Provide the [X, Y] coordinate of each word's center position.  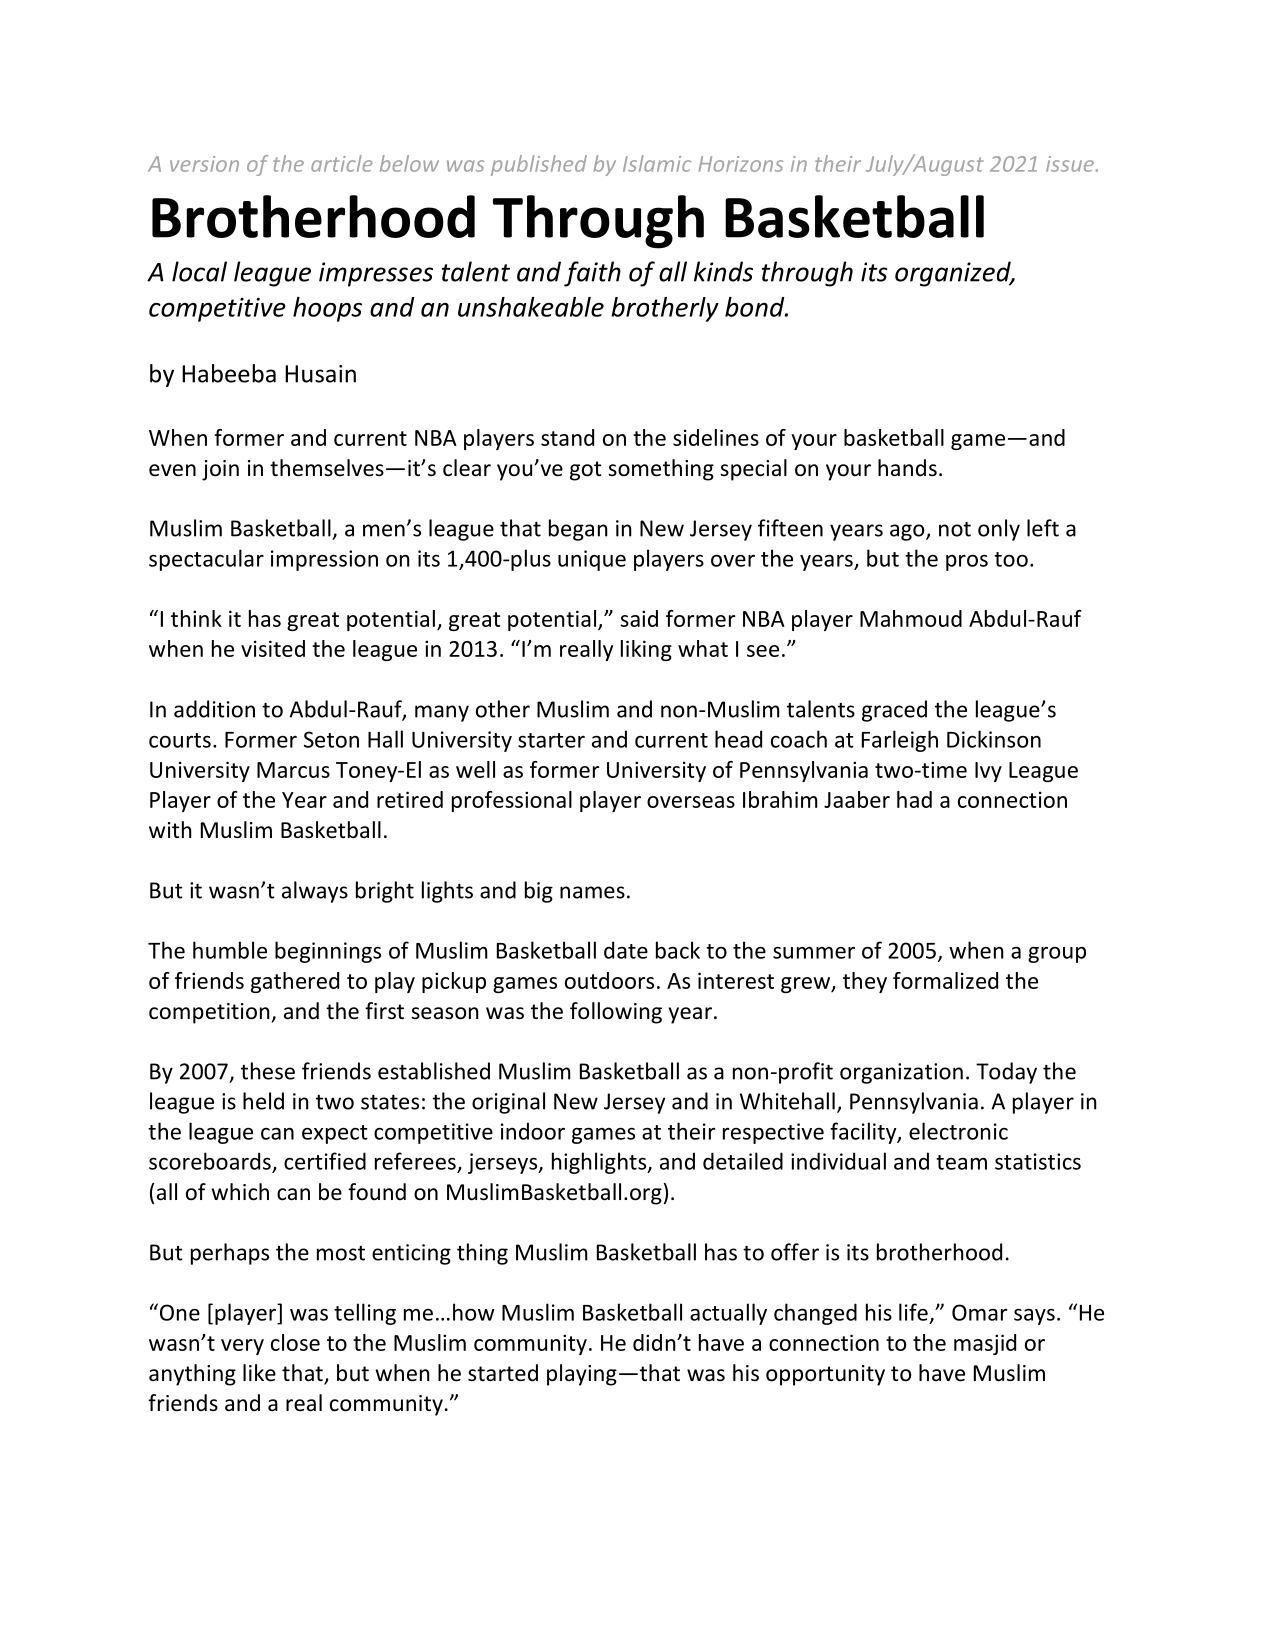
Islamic [657, 163]
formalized [945, 980]
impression [324, 560]
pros [967, 563]
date [626, 950]
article [342, 163]
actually [728, 1314]
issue [1070, 164]
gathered [295, 982]
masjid [985, 1344]
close [295, 1342]
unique [592, 560]
